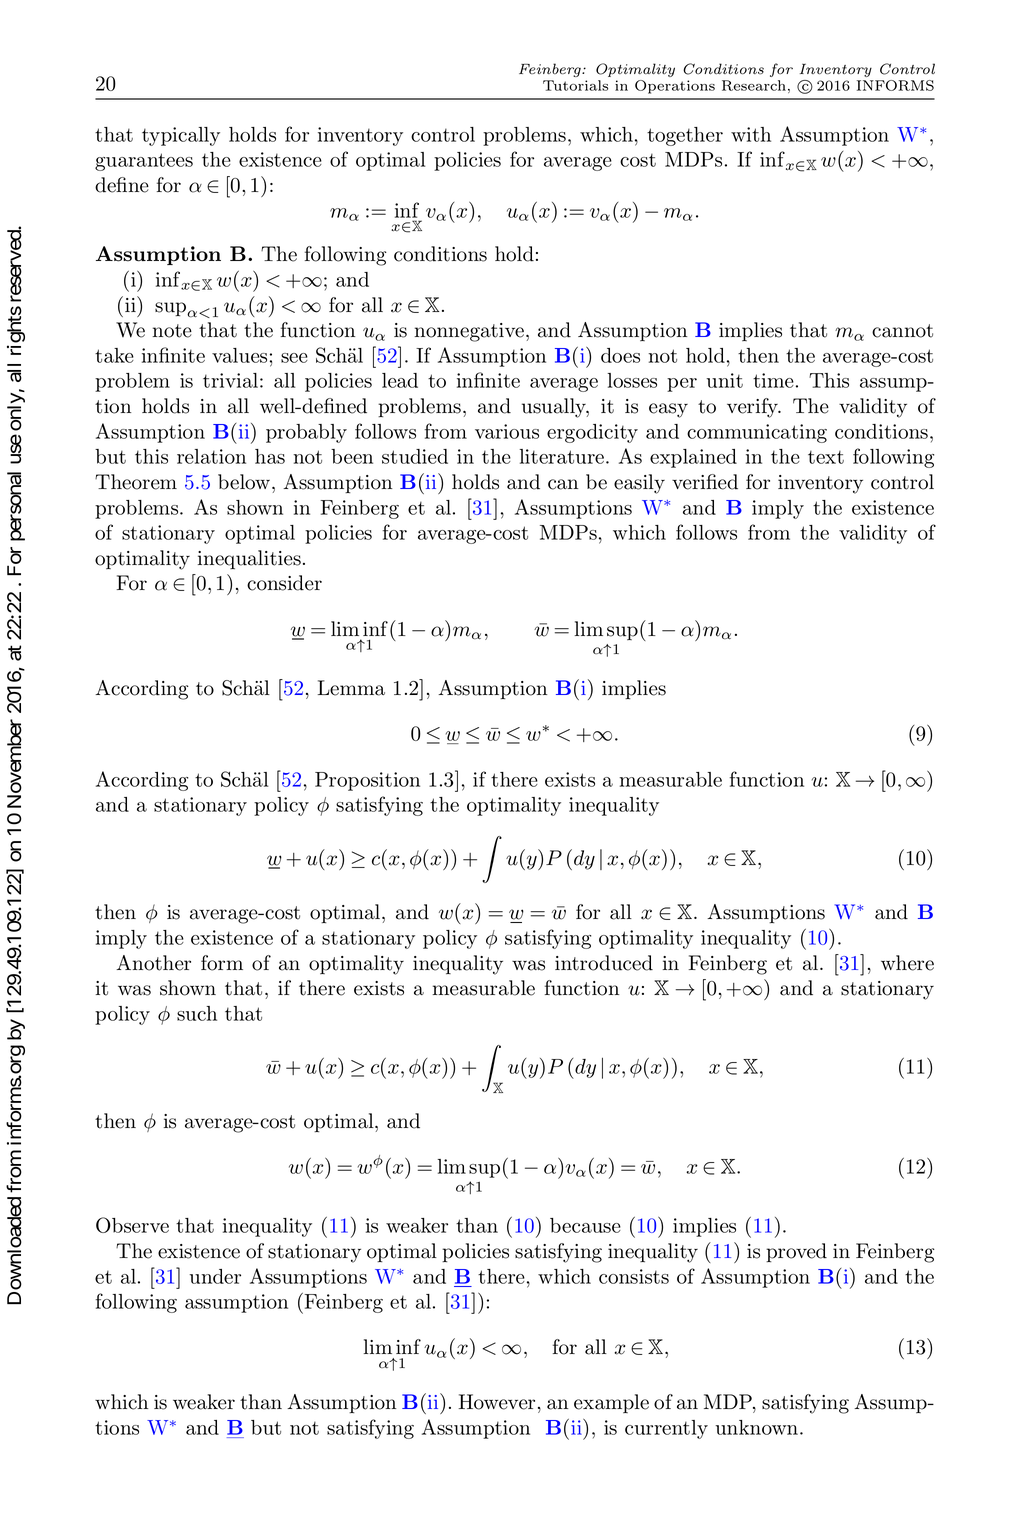 The height and width of the screenshot is (1527, 1030). What do you see at coordinates (907, 963) in the screenshot?
I see `where` at bounding box center [907, 963].
